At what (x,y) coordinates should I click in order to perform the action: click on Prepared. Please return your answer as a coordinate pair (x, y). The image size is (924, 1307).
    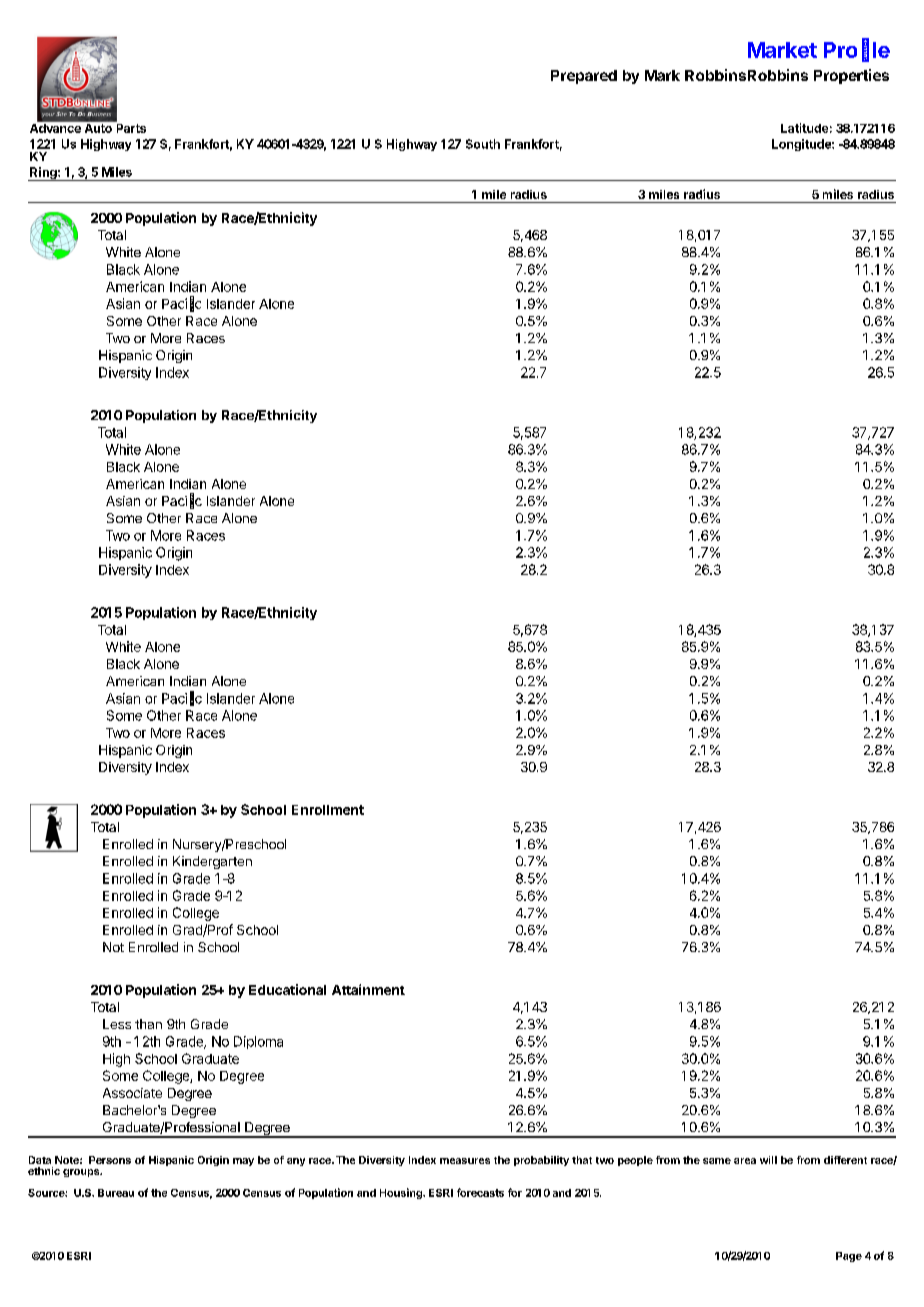
    Looking at the image, I should click on (584, 77).
